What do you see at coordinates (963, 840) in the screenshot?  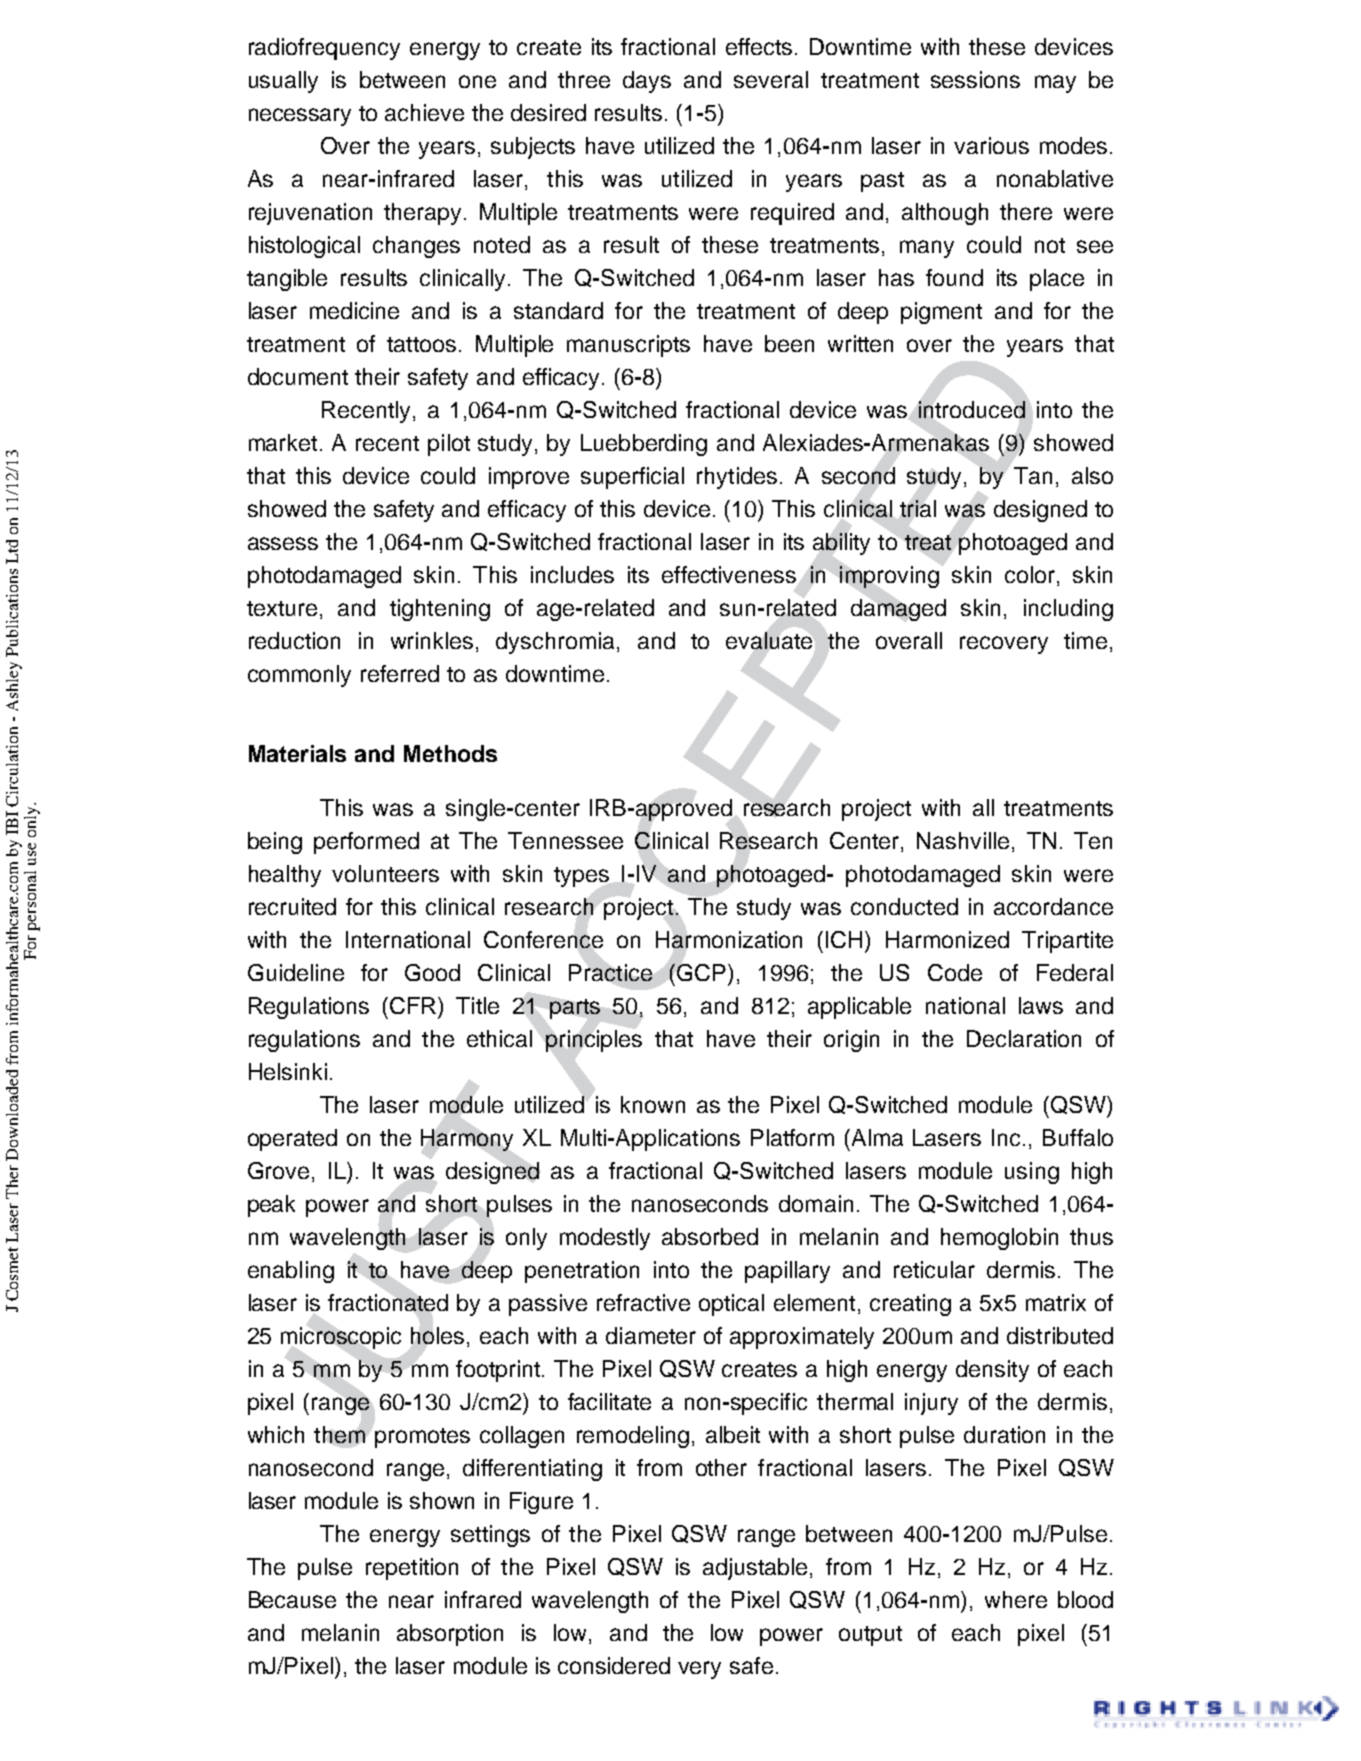 I see `Nashville` at bounding box center [963, 840].
